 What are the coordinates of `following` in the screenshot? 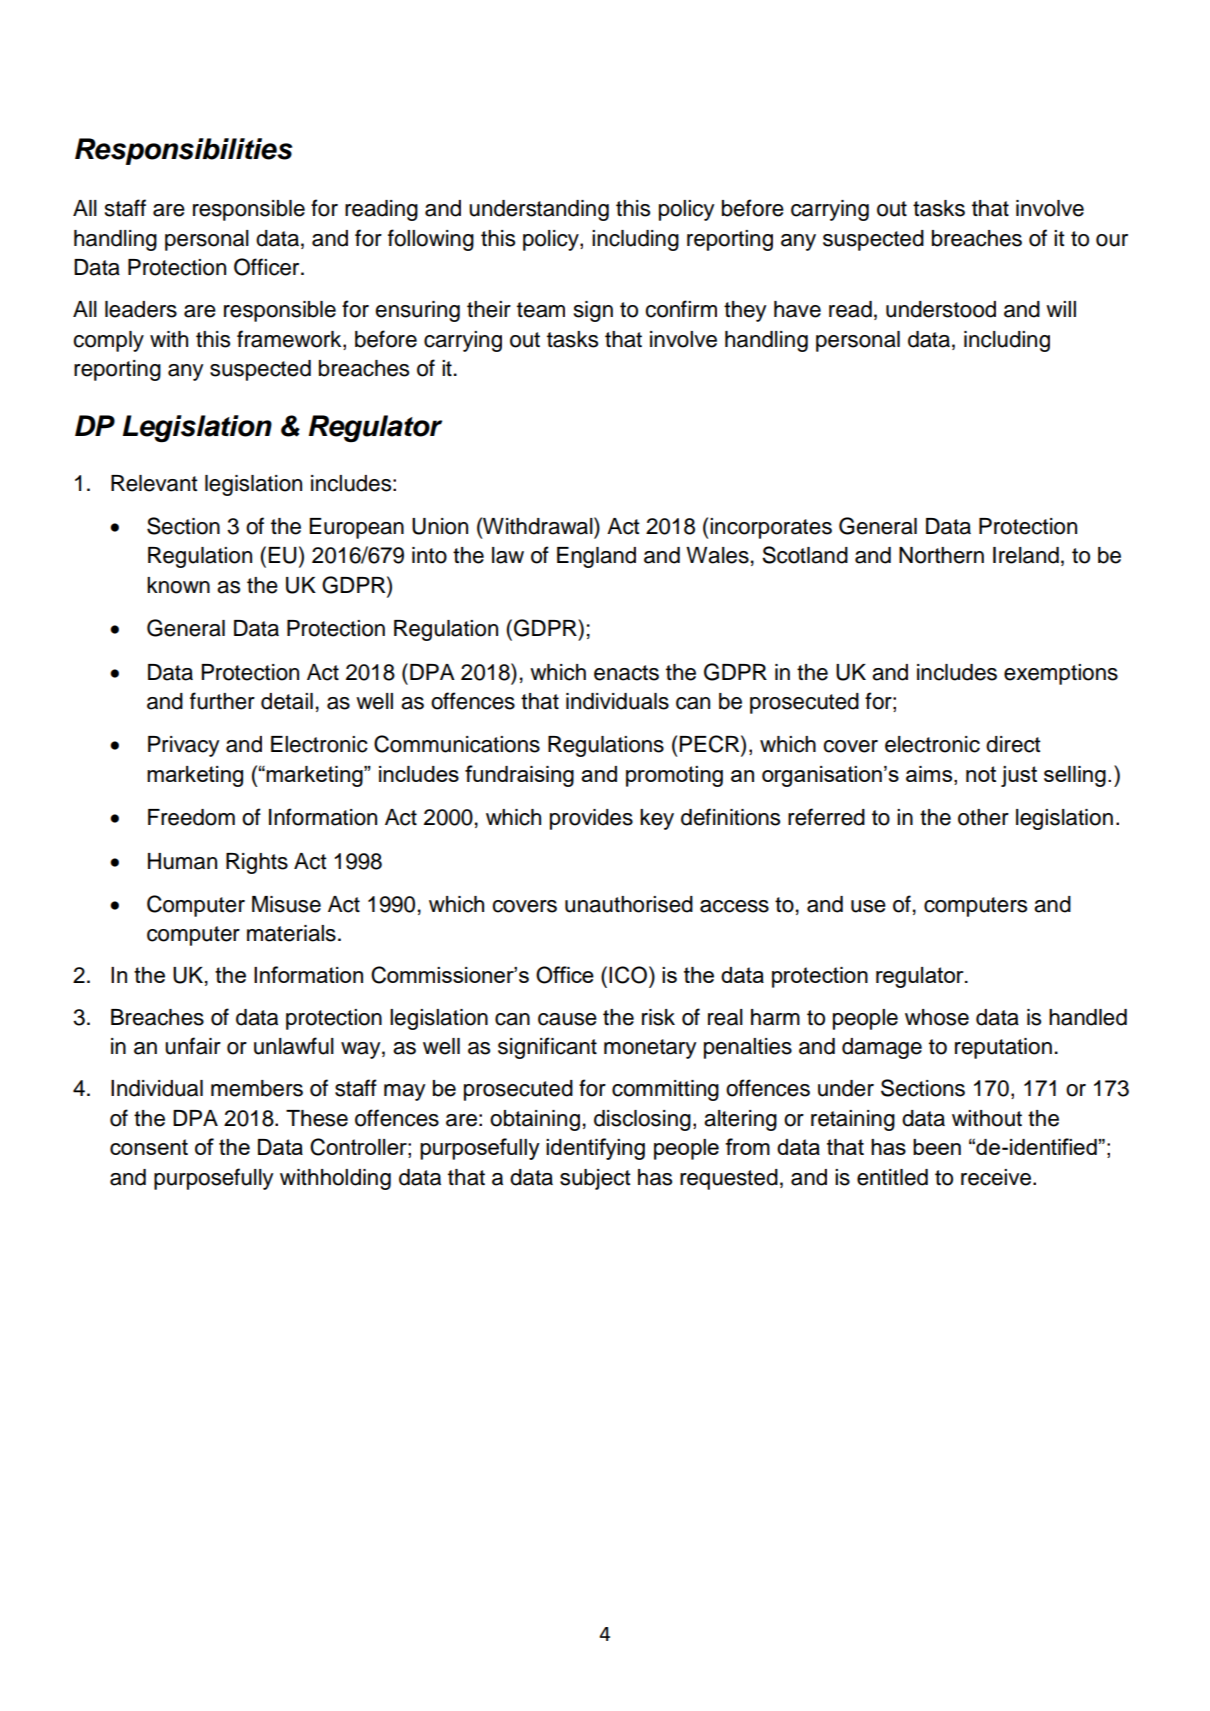 It's located at (431, 240).
